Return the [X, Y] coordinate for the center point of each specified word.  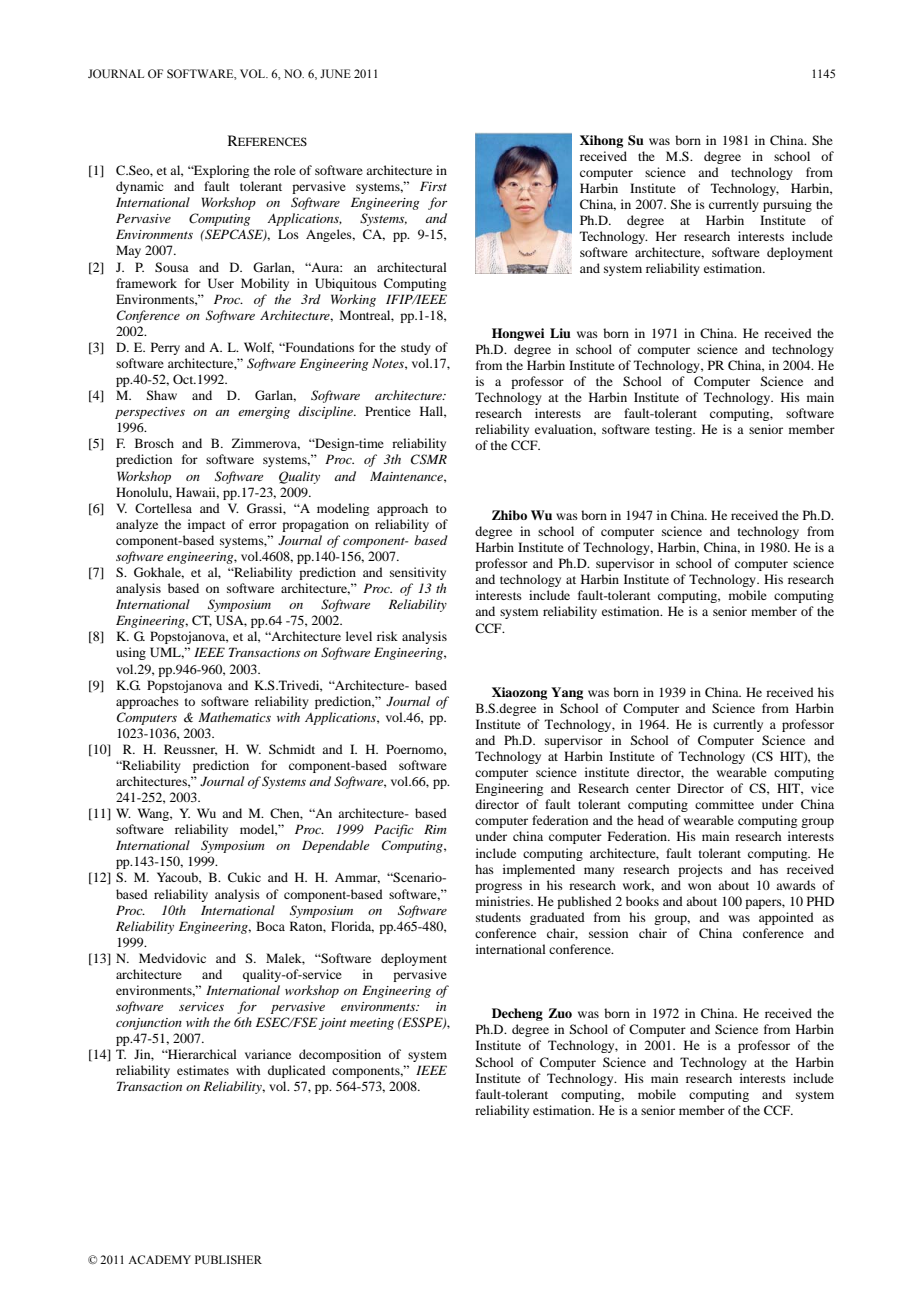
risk [387, 636]
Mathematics [234, 717]
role [285, 170]
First [433, 186]
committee [724, 804]
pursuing [787, 205]
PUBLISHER [228, 1259]
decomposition [340, 1055]
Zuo [560, 1013]
